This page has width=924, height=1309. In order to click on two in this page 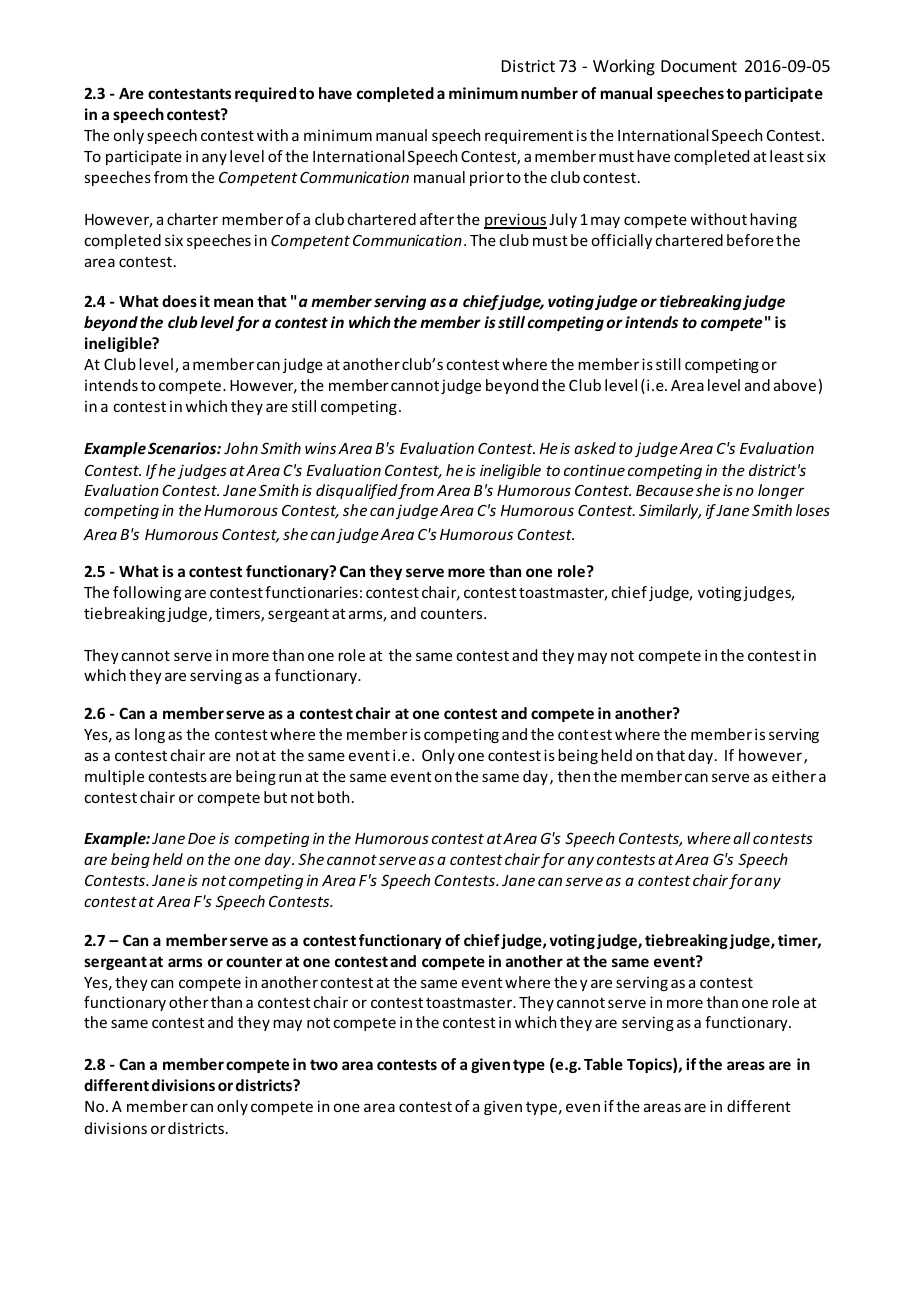, I will do `click(324, 1064)`.
